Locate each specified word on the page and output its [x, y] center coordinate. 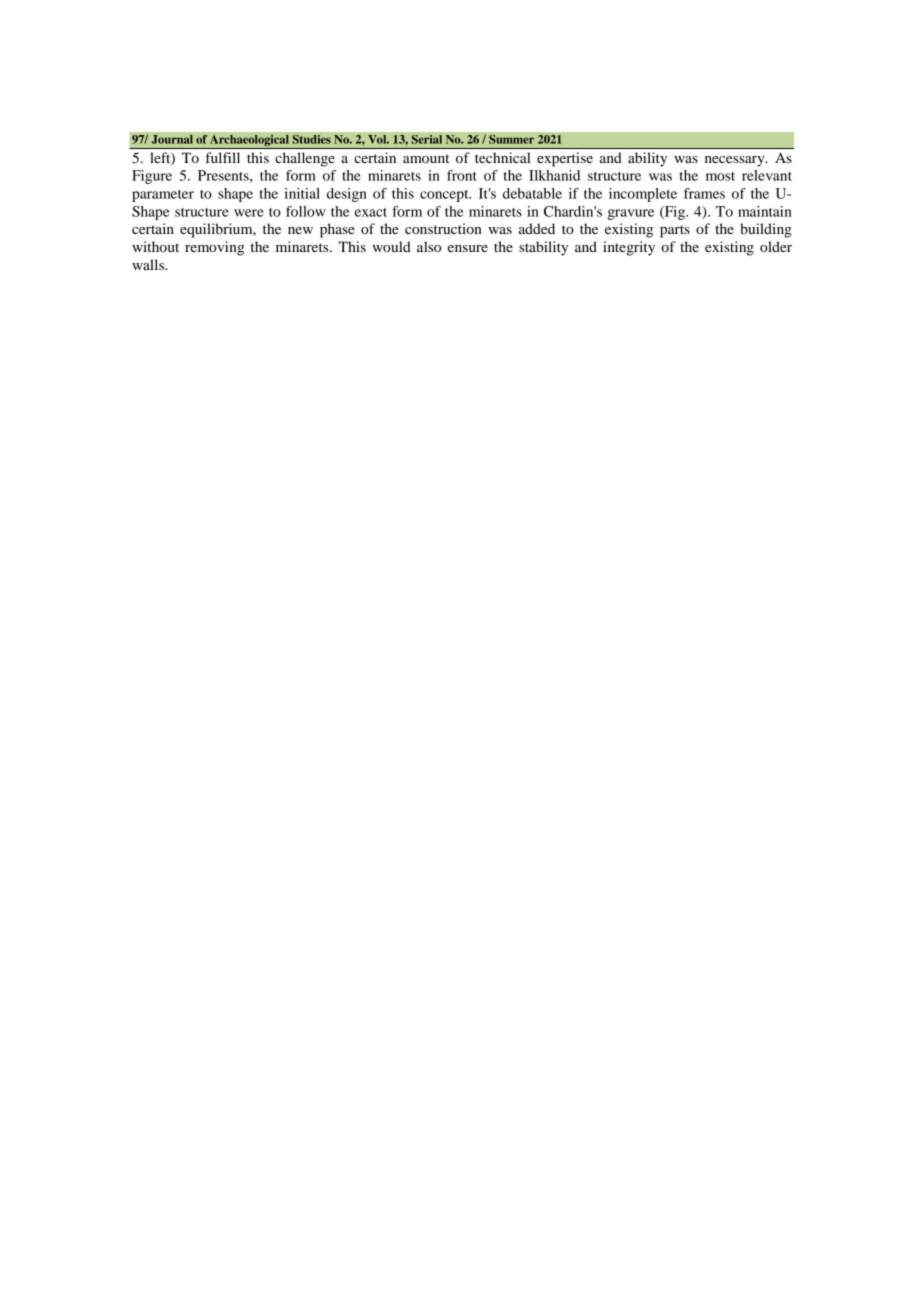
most [720, 176]
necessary [736, 161]
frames [704, 193]
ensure [468, 248]
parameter [163, 196]
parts [675, 231]
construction [443, 228]
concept [445, 196]
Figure [152, 177]
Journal [172, 139]
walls [149, 264]
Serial [427, 139]
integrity [629, 248]
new [300, 230]
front [462, 175]
